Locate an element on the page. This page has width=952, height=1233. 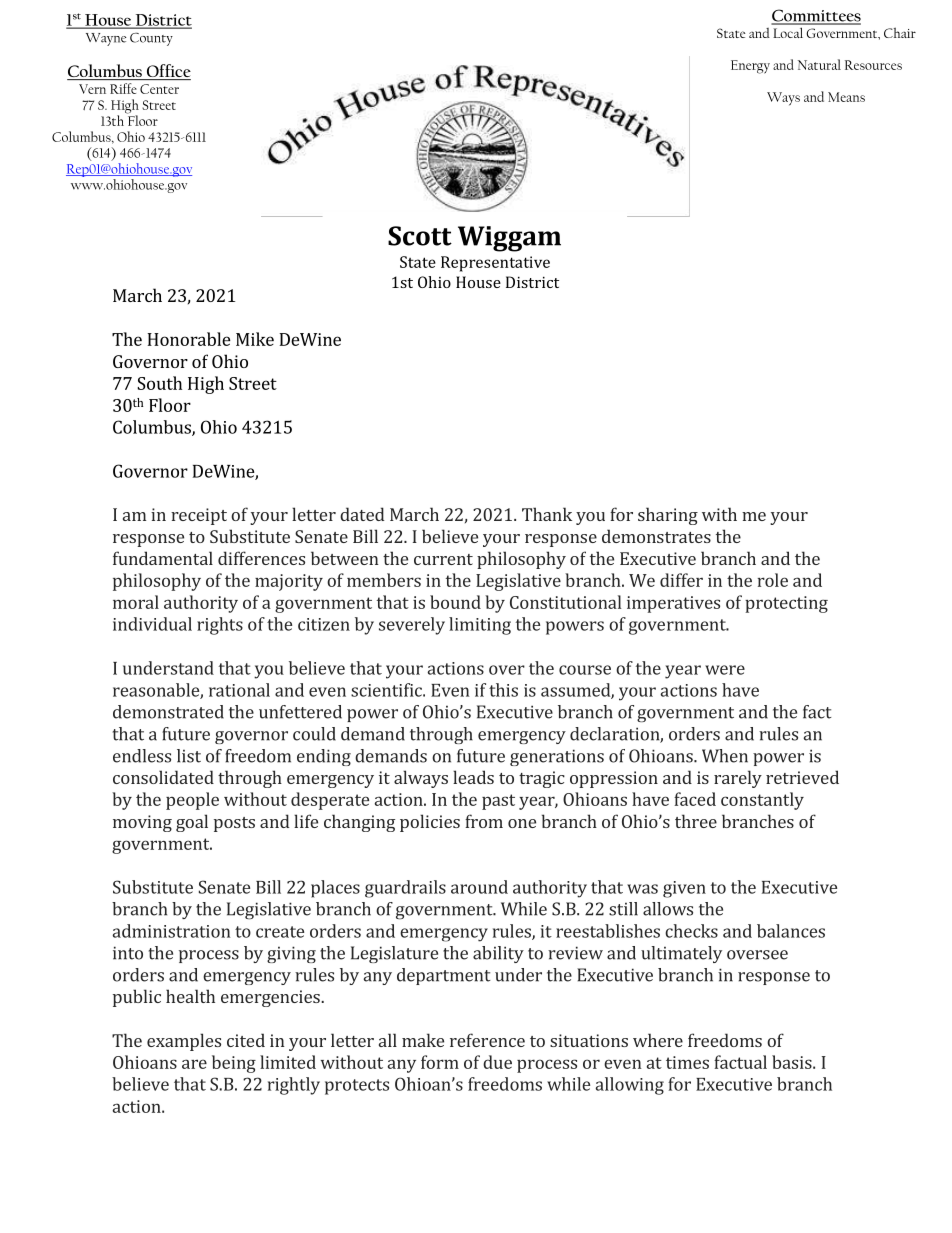
retrieved is located at coordinates (802, 777).
